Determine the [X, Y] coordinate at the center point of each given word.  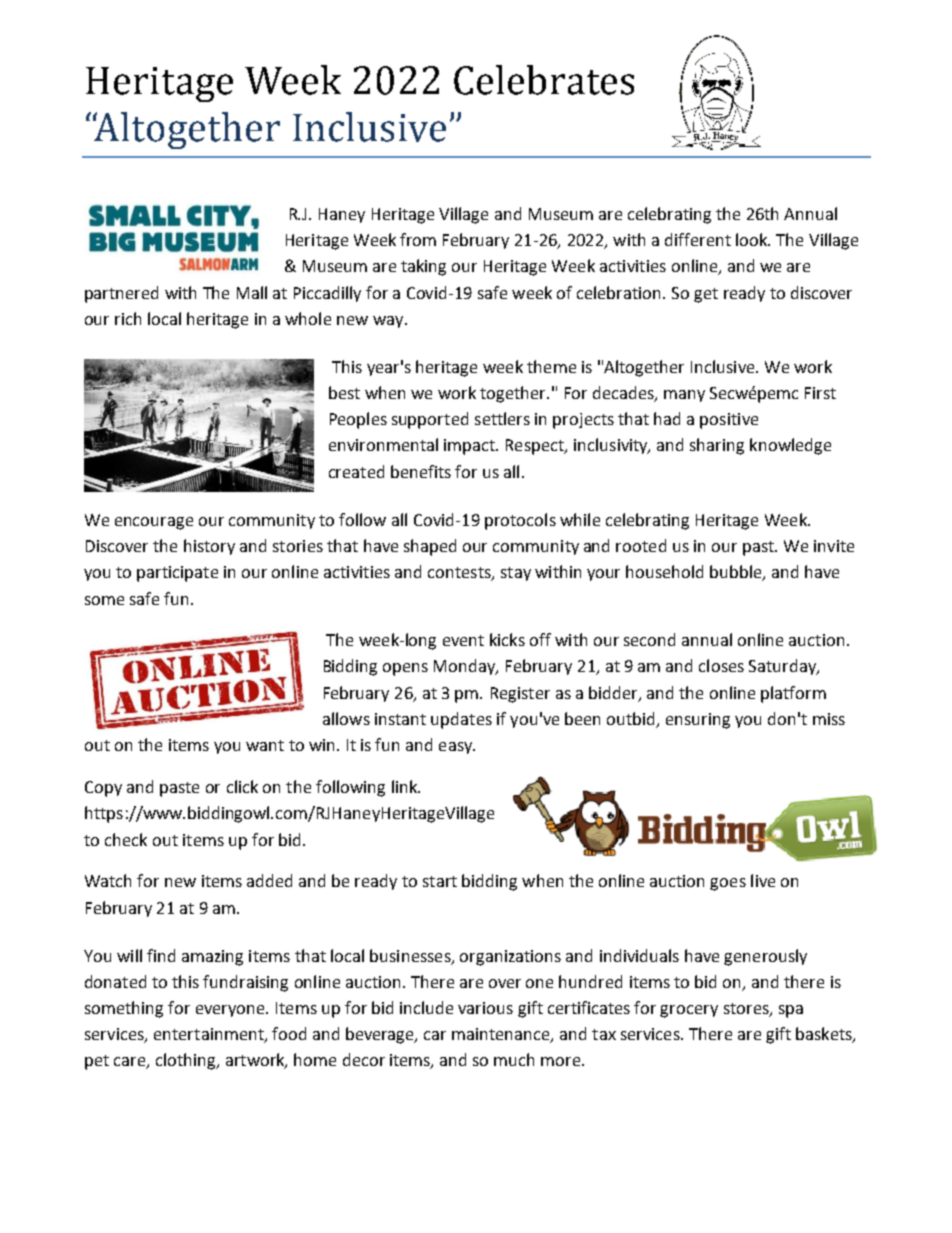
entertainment [210, 1035]
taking [423, 267]
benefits [421, 471]
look [753, 239]
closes [721, 665]
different [698, 239]
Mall [252, 292]
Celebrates [544, 80]
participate [177, 574]
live [763, 880]
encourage [154, 523]
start [440, 881]
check [126, 839]
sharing [717, 446]
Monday [466, 667]
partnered [121, 294]
